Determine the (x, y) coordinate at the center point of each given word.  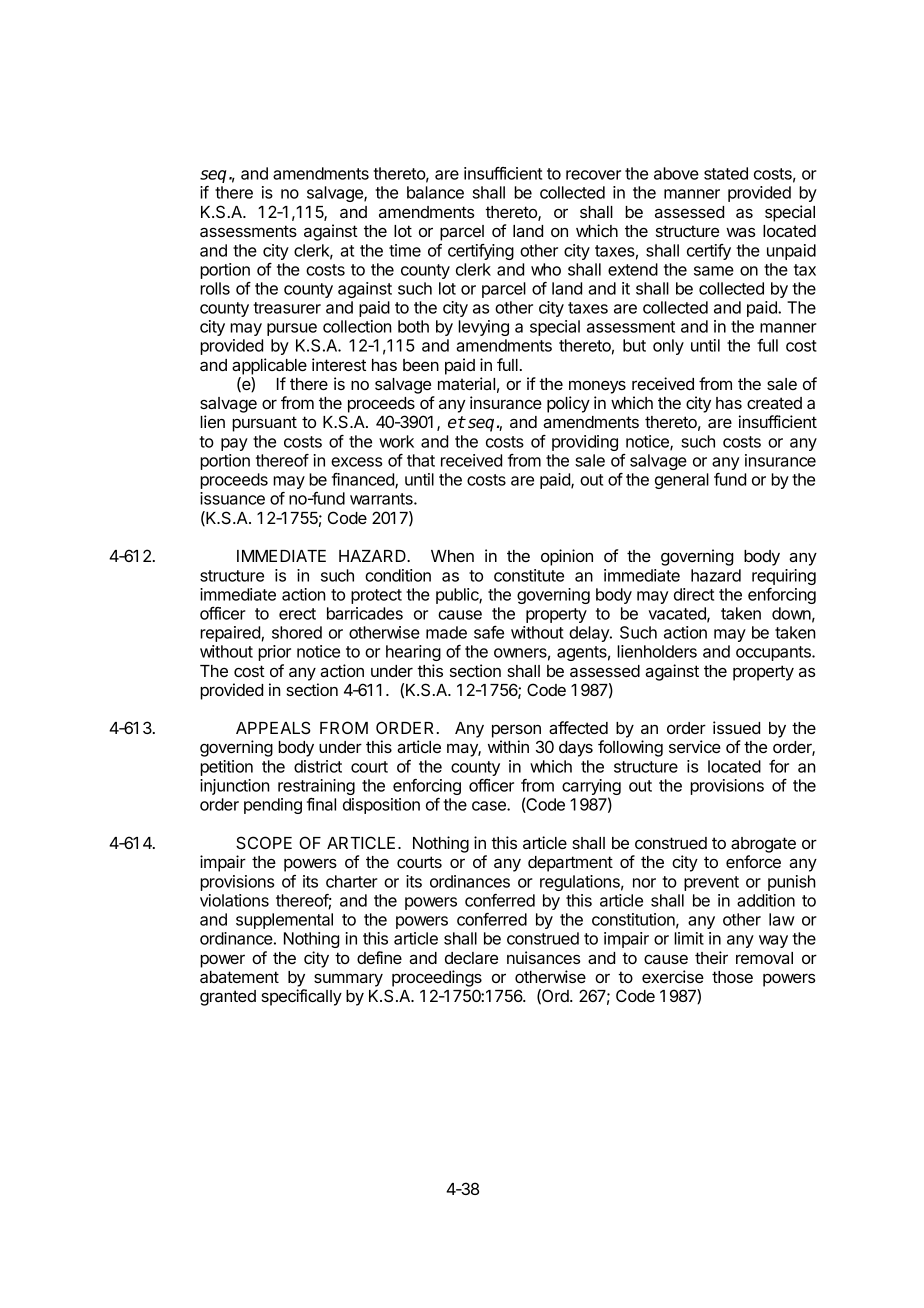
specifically (301, 997)
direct (694, 594)
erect (297, 614)
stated (726, 173)
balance (435, 192)
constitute (529, 575)
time (405, 250)
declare (471, 958)
